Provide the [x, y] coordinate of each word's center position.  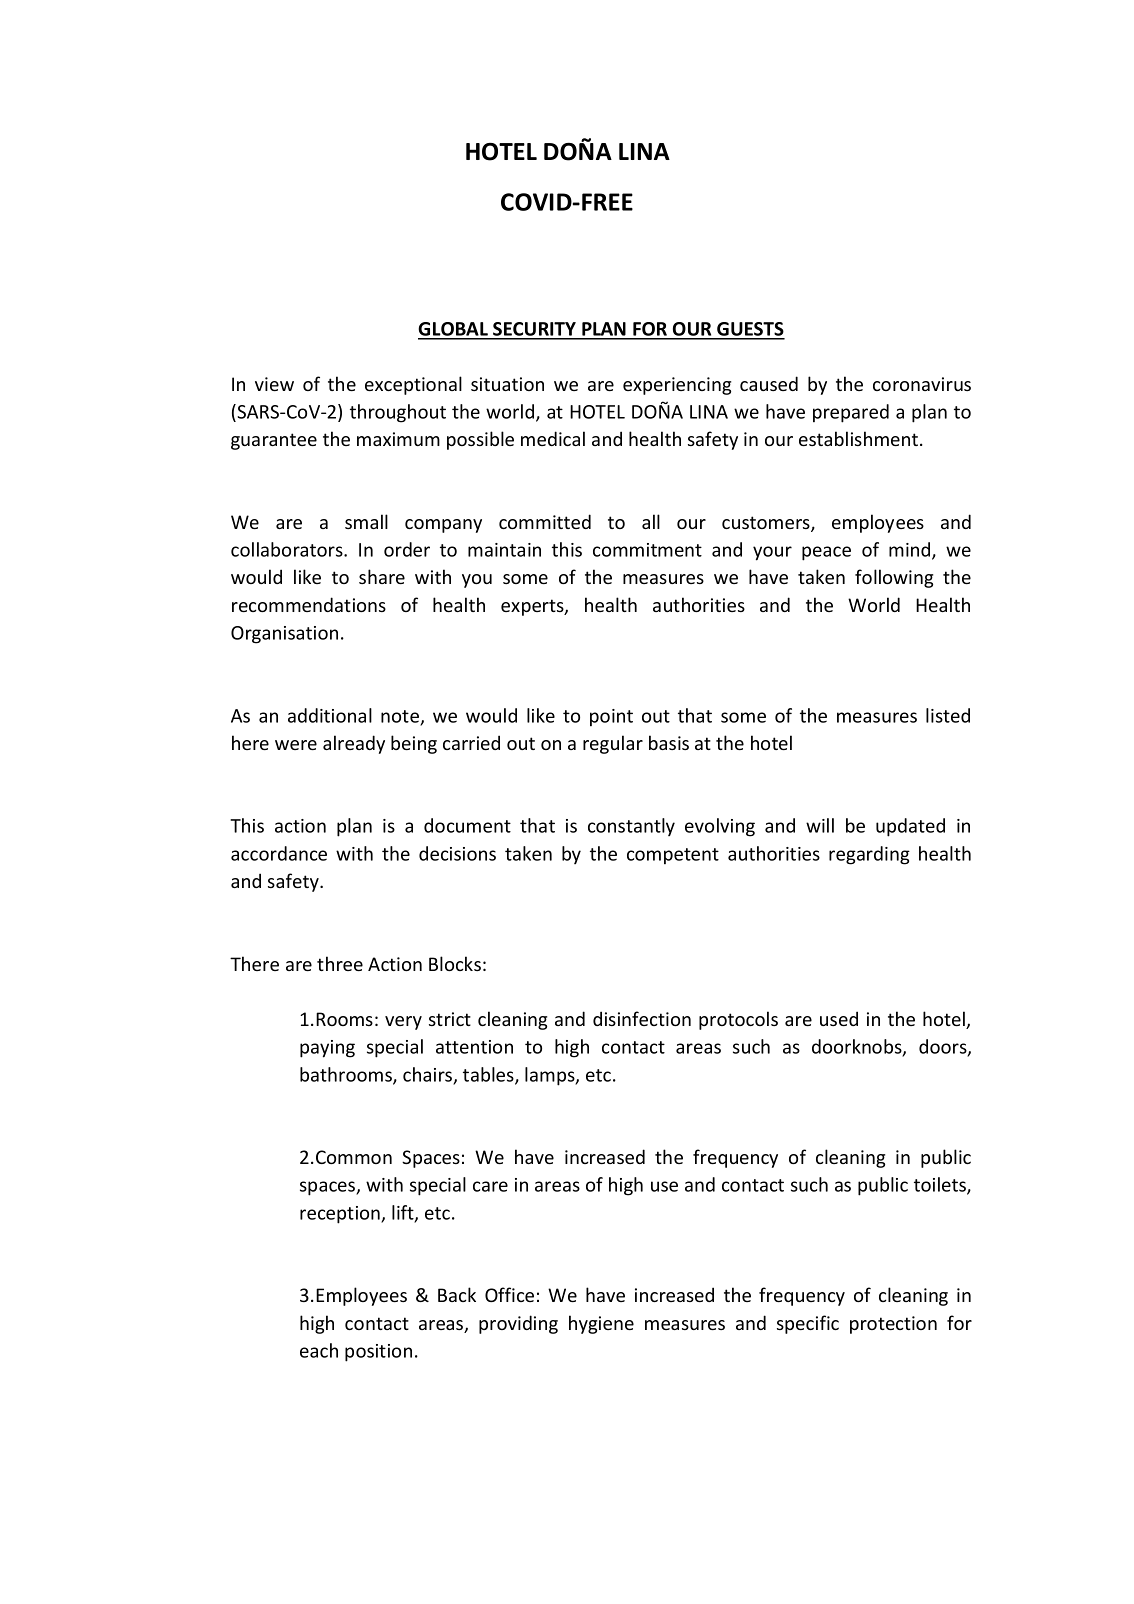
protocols [738, 1020]
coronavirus [922, 384]
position [378, 1353]
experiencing [677, 386]
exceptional [413, 385]
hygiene [601, 1324]
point [611, 717]
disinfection [642, 1018]
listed [948, 715]
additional [330, 715]
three [340, 963]
